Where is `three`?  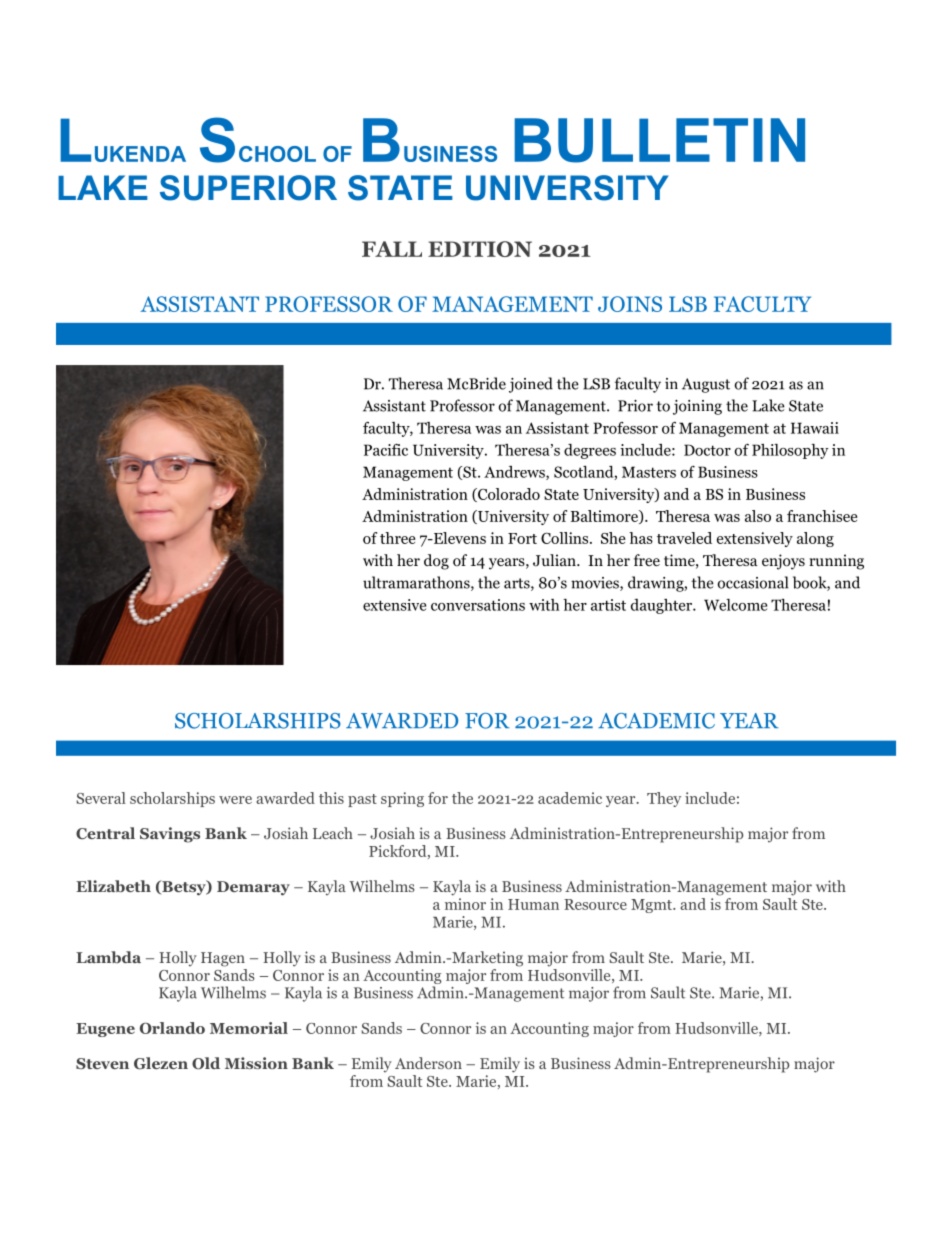
three is located at coordinates (397, 538).
